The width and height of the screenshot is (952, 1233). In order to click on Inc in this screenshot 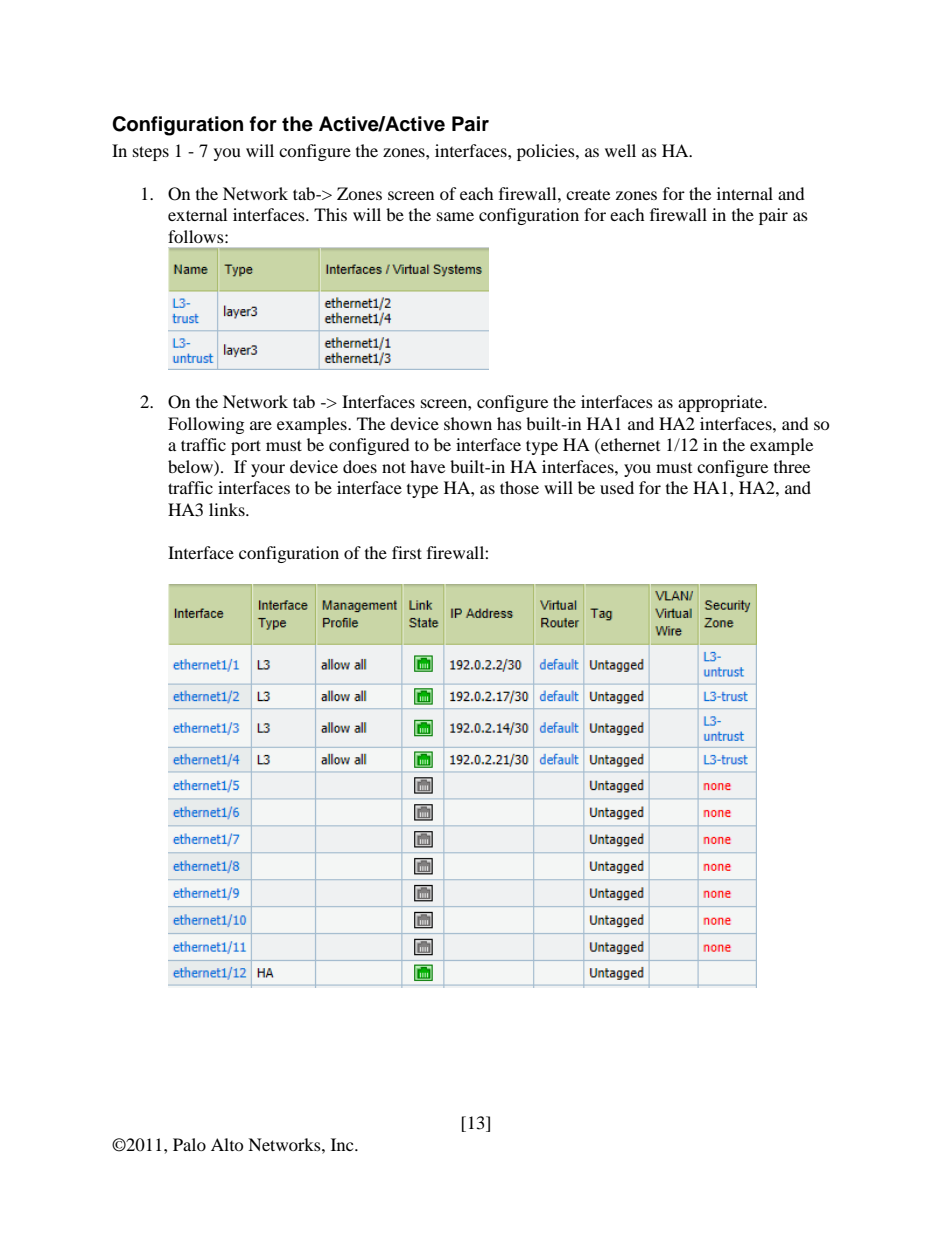, I will do `click(343, 1144)`.
